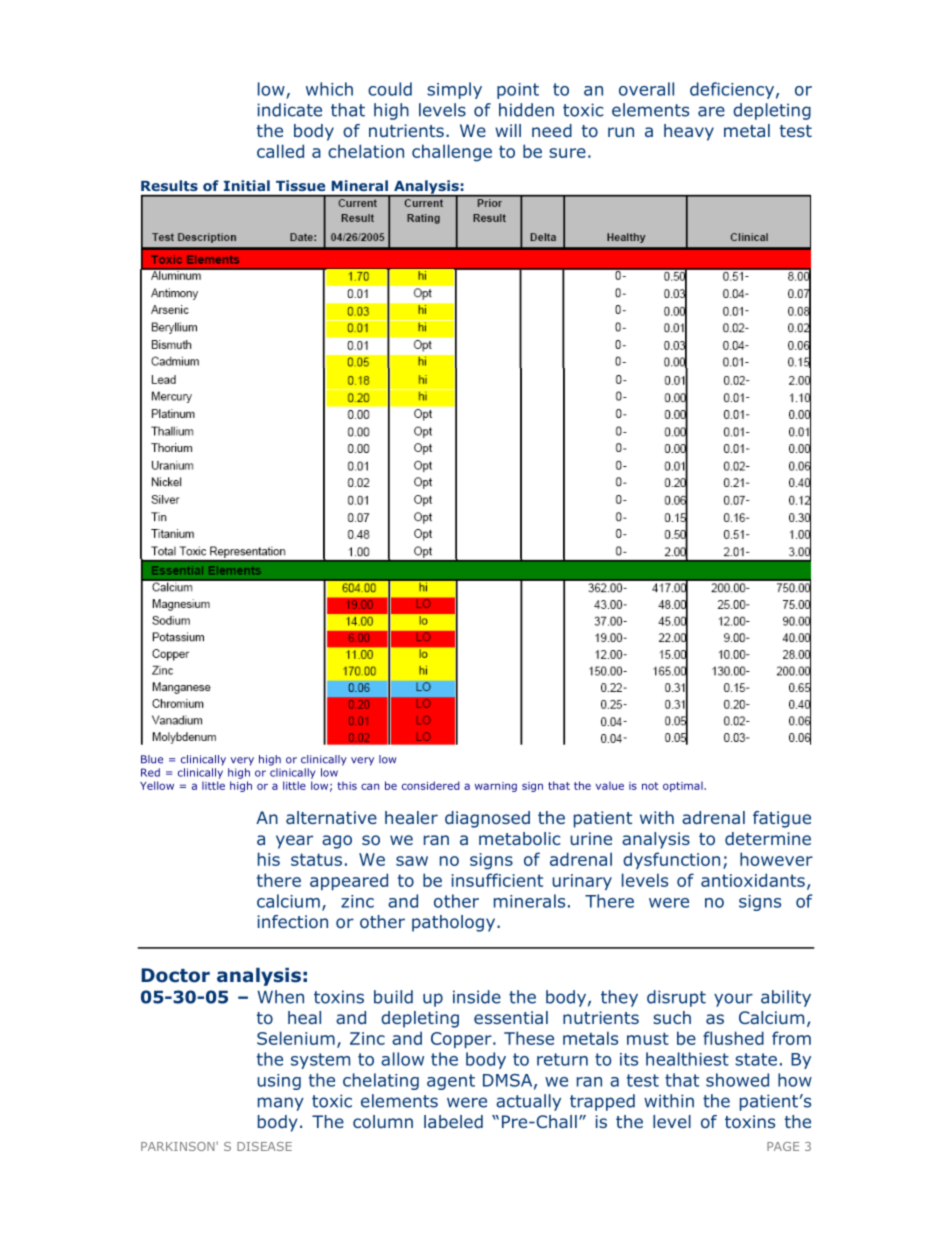 The width and height of the screenshot is (952, 1233). What do you see at coordinates (737, 1080) in the screenshot?
I see `showed` at bounding box center [737, 1080].
